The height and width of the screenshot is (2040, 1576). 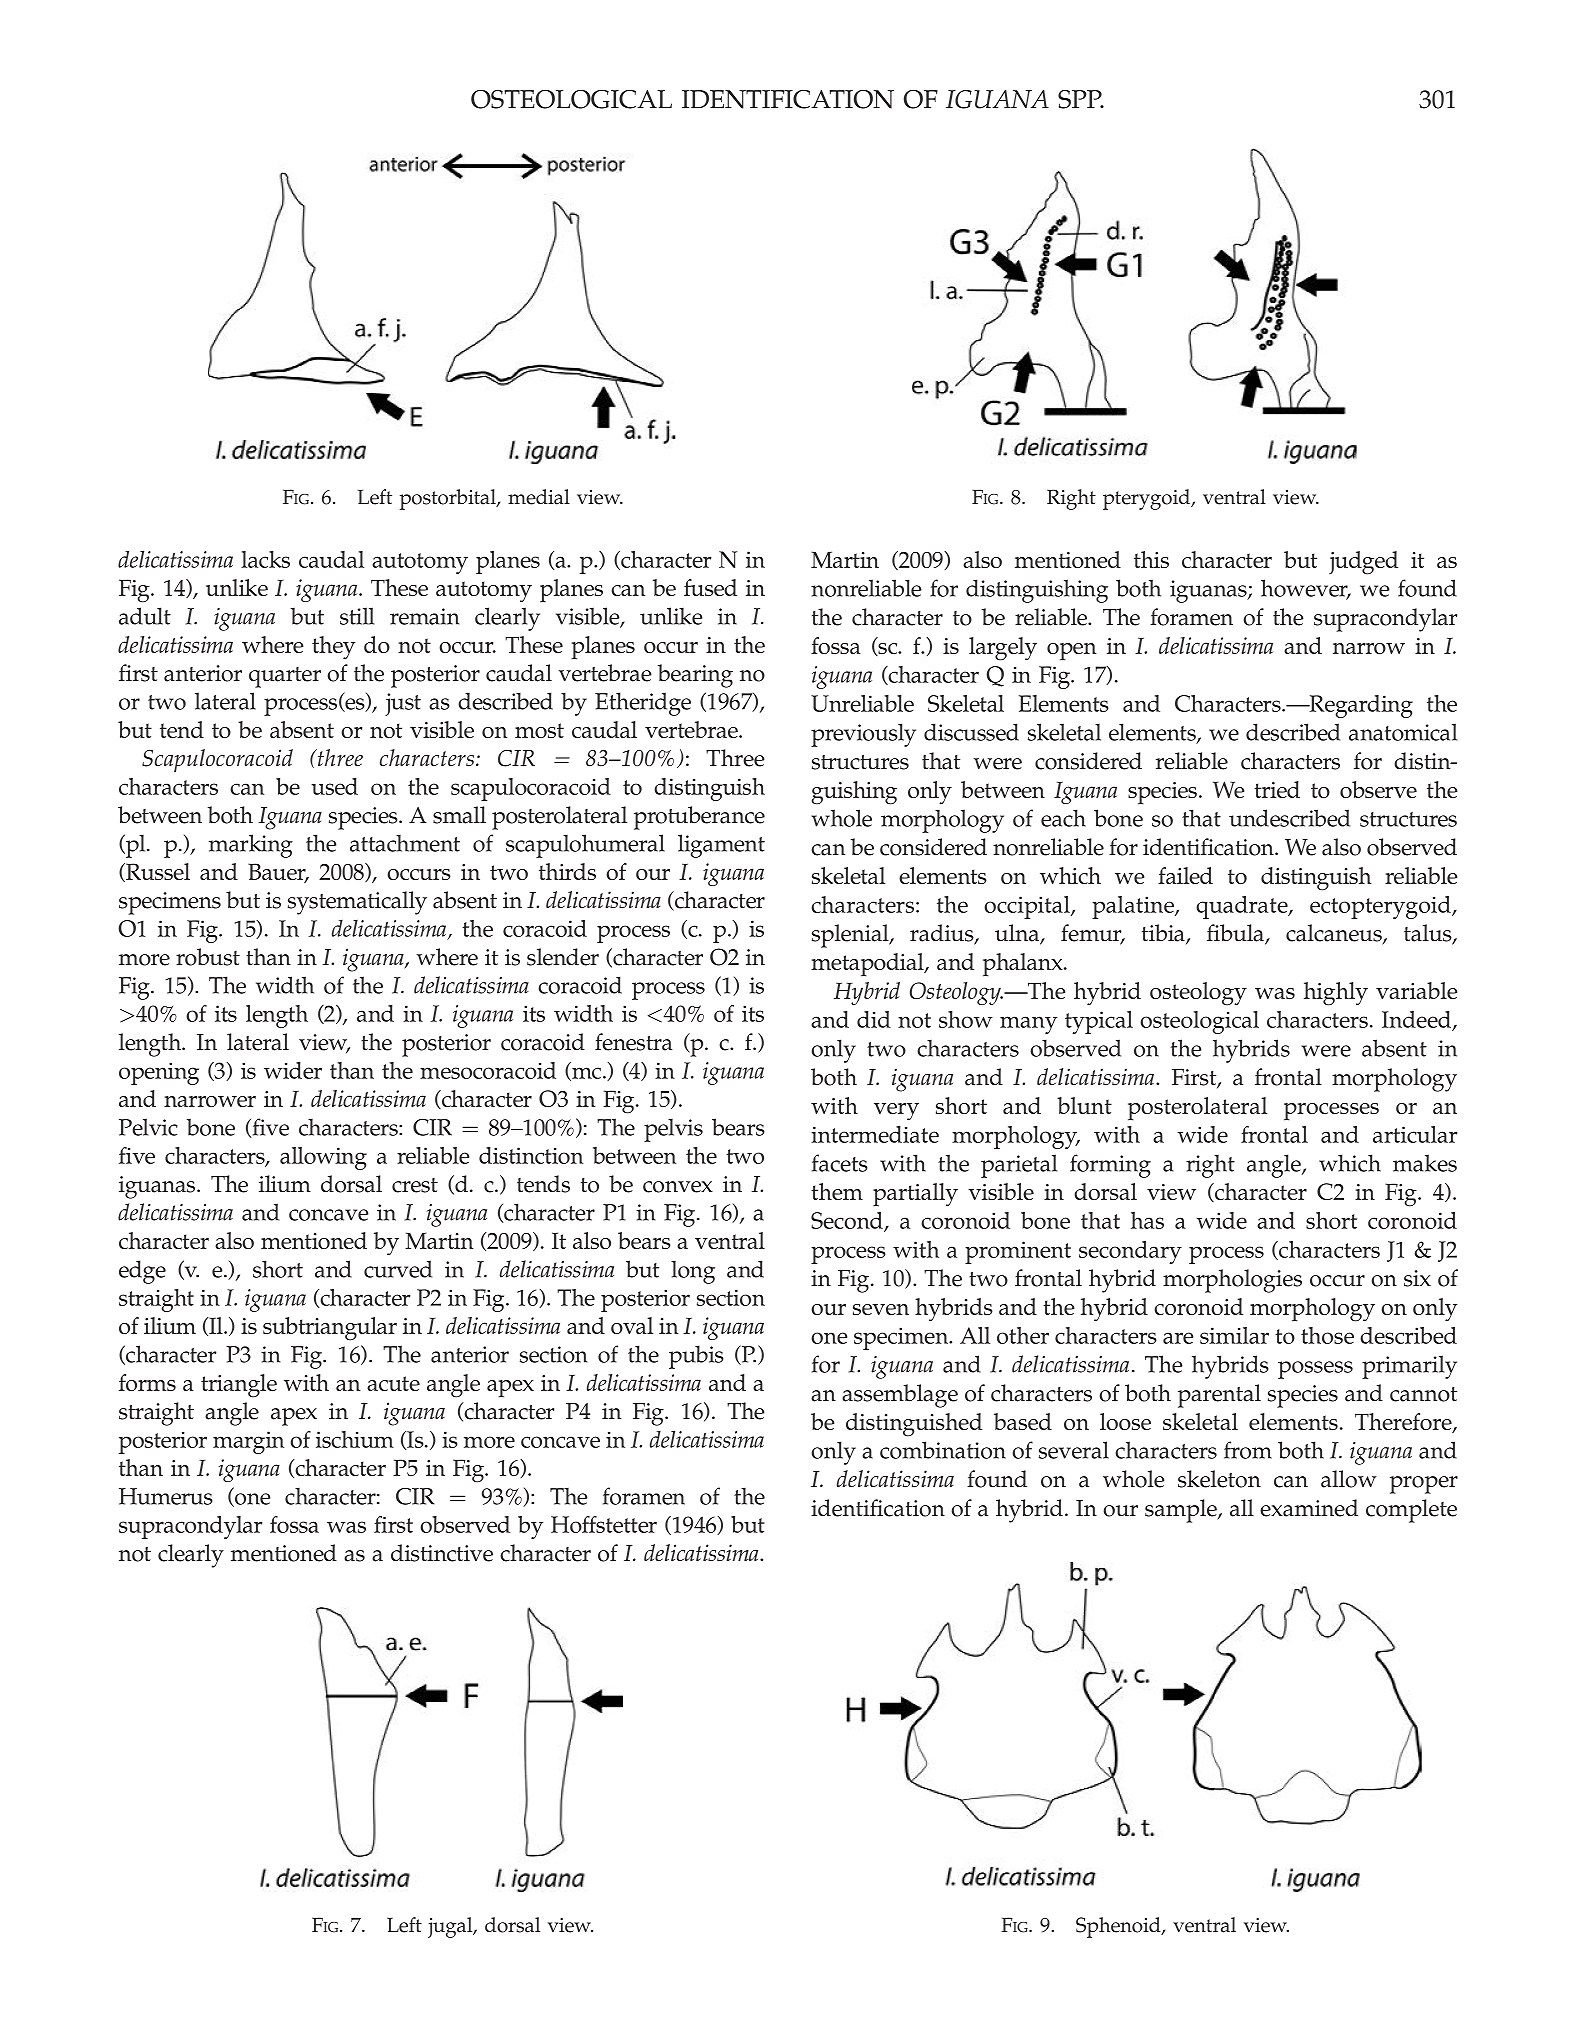 I want to click on Sphenoid, so click(x=1119, y=1927).
